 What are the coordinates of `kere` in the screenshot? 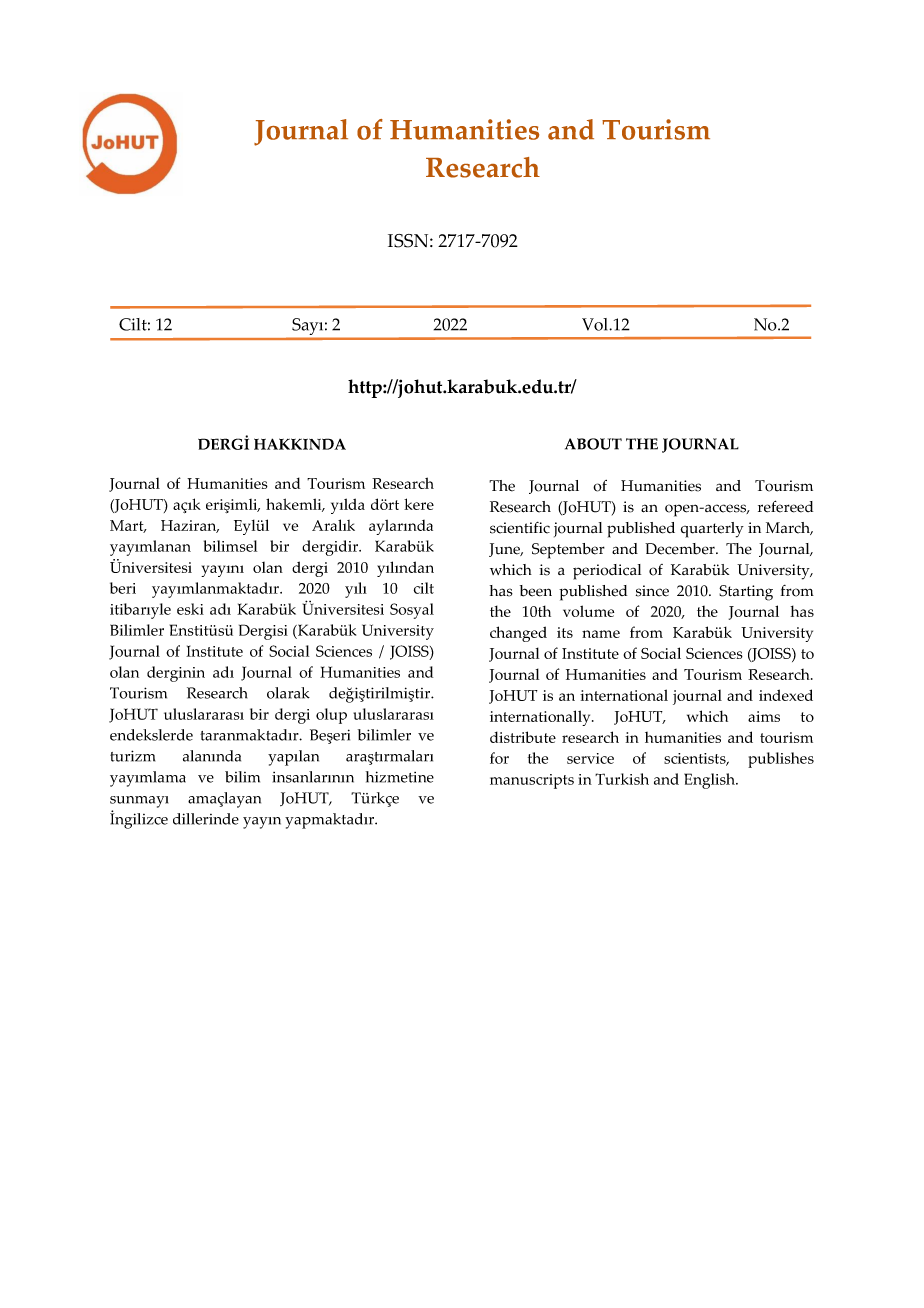 It's located at (419, 504).
